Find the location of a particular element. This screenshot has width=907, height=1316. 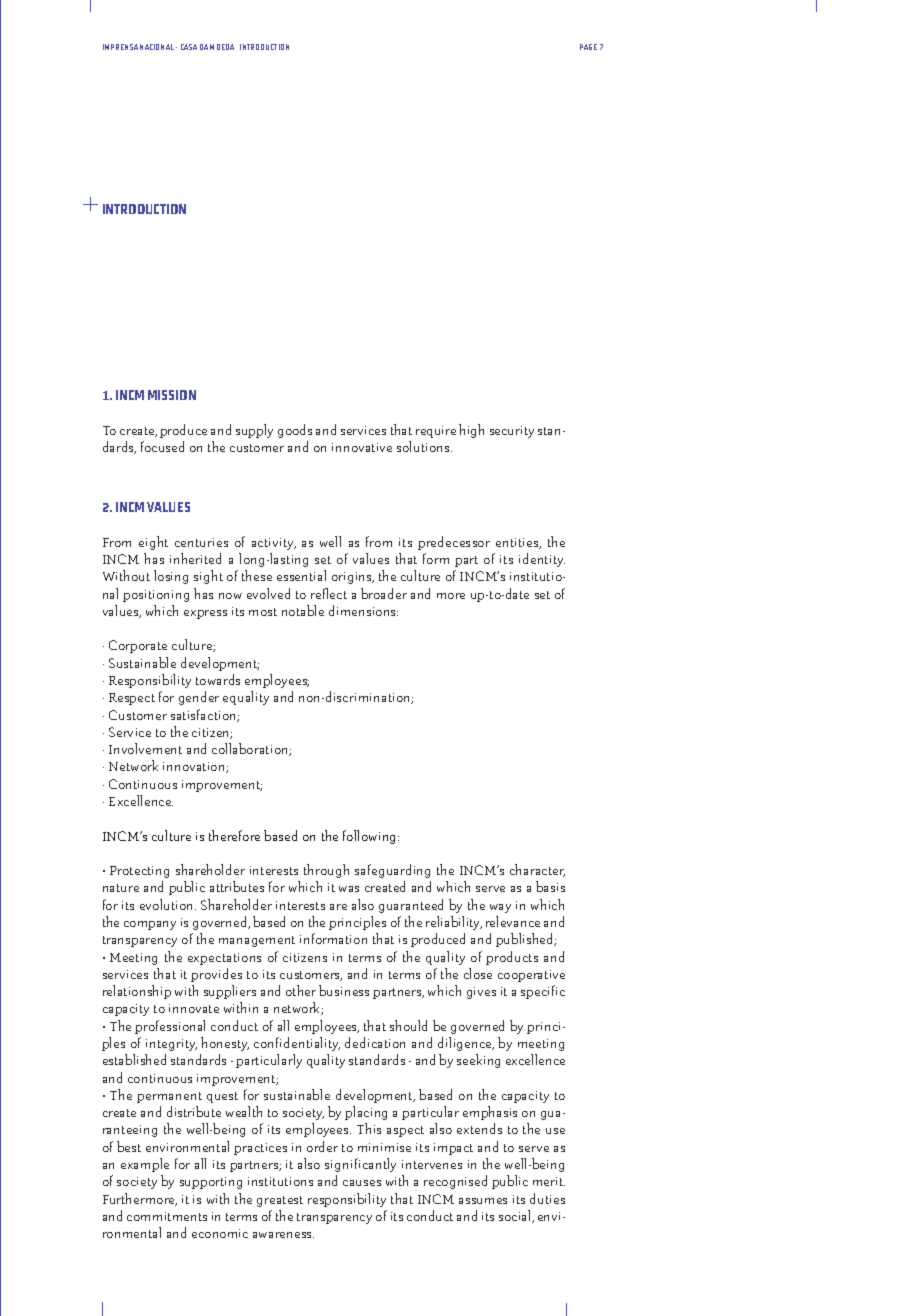

innovative is located at coordinates (362, 447).
